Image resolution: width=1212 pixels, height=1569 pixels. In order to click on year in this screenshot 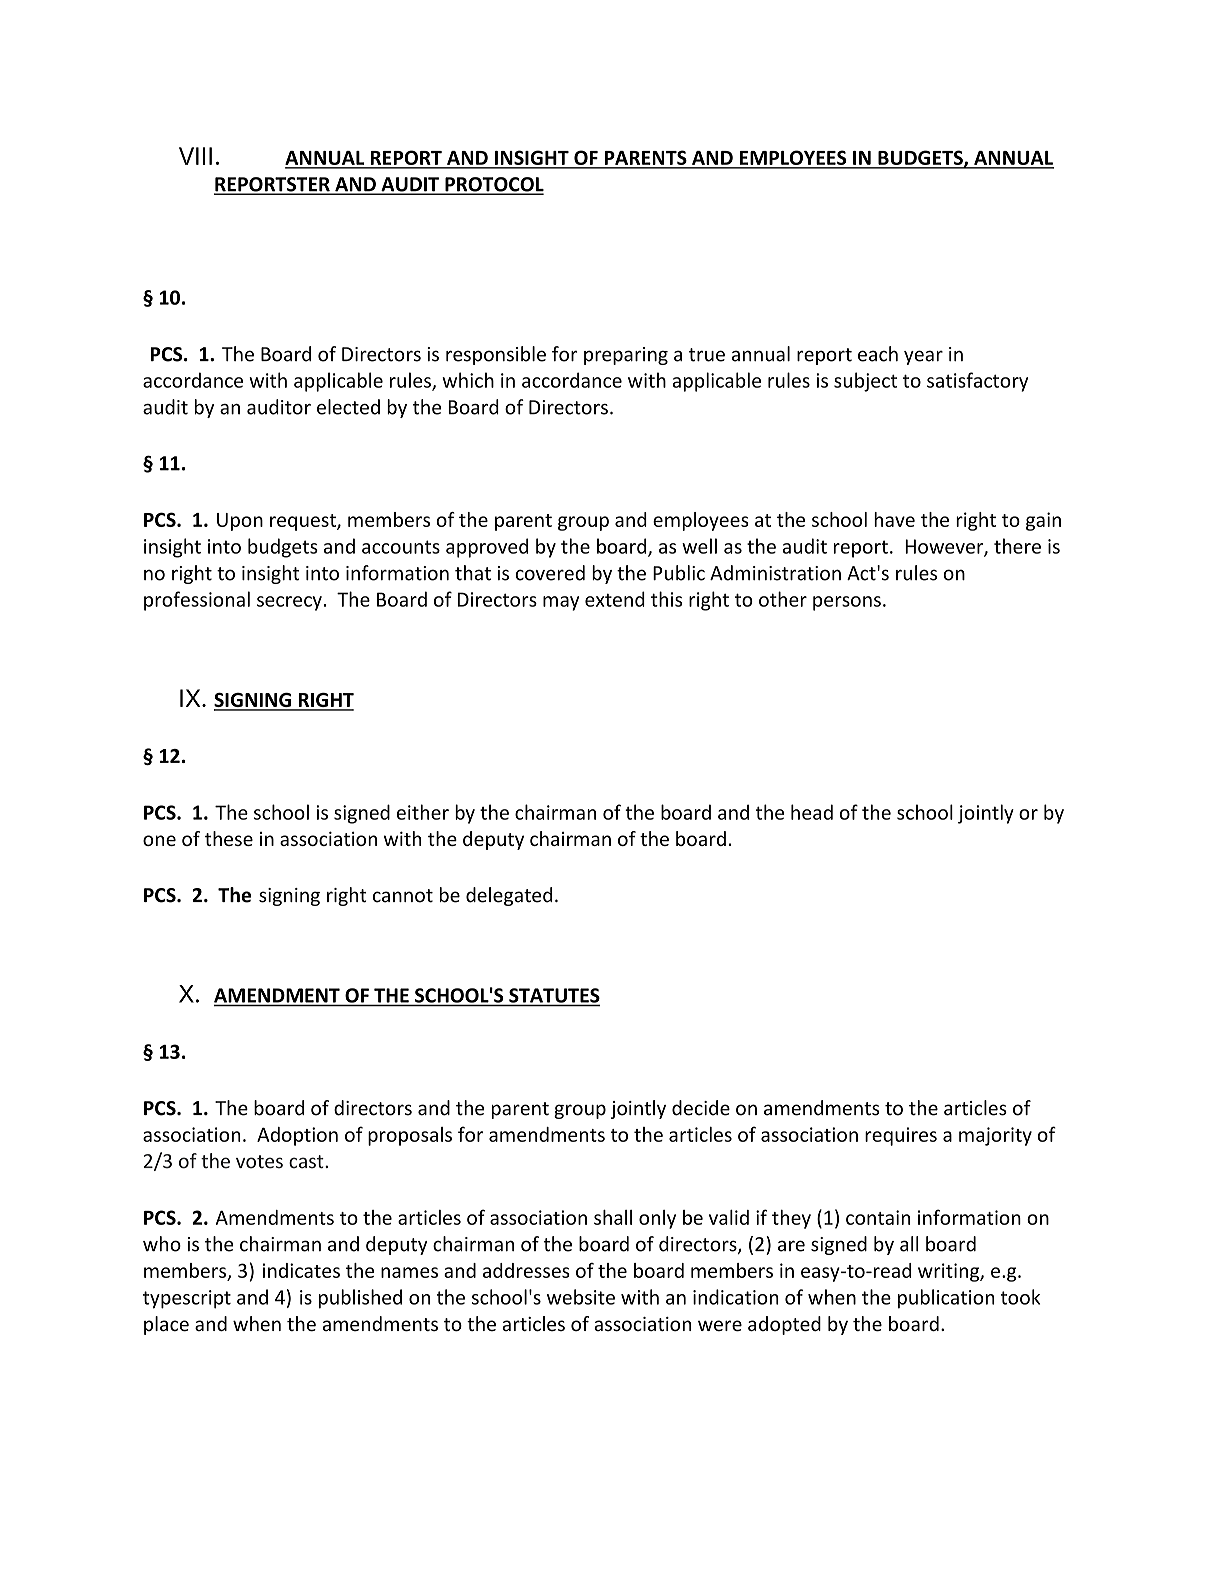, I will do `click(923, 357)`.
